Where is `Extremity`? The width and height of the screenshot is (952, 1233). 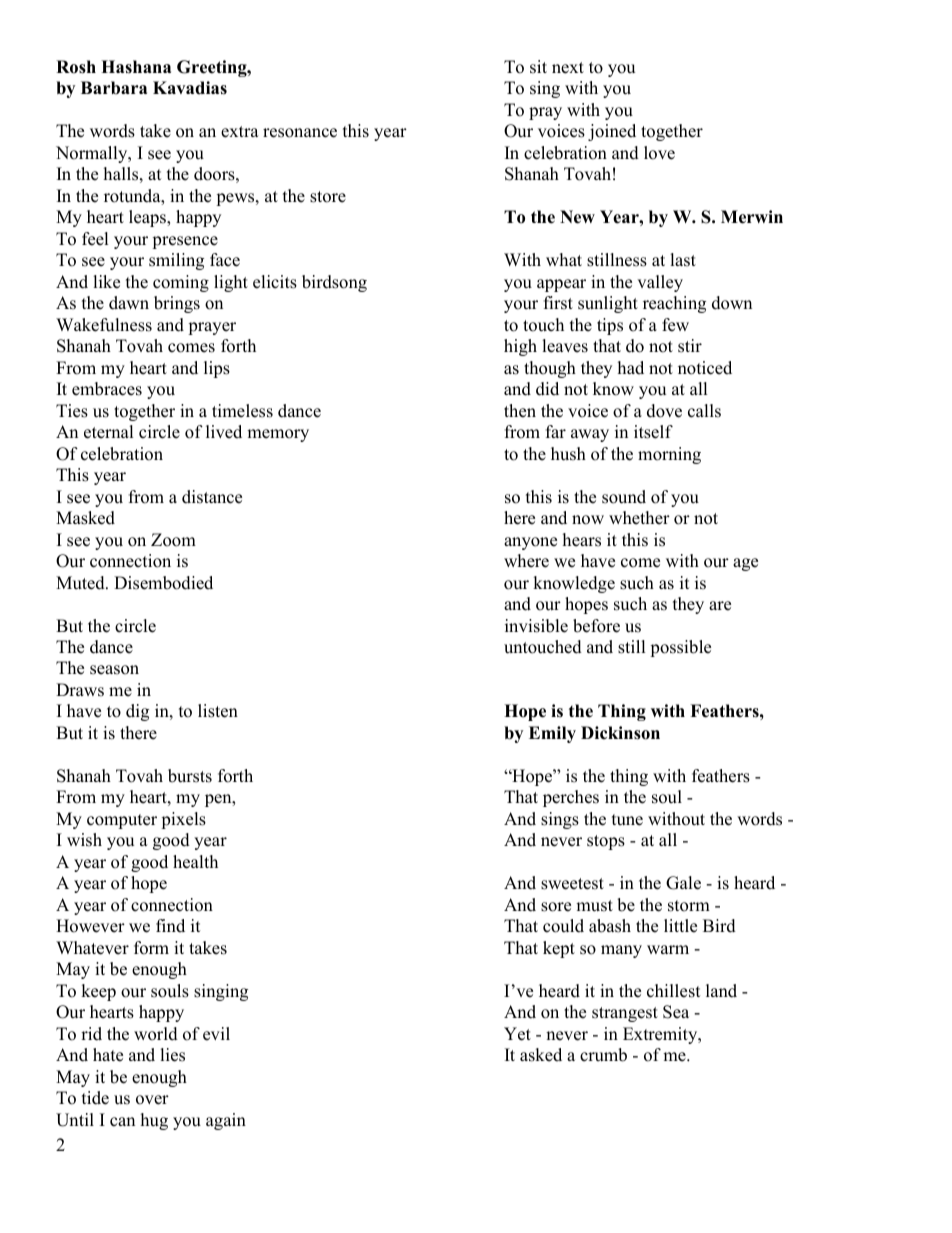
Extremity is located at coordinates (661, 1035).
